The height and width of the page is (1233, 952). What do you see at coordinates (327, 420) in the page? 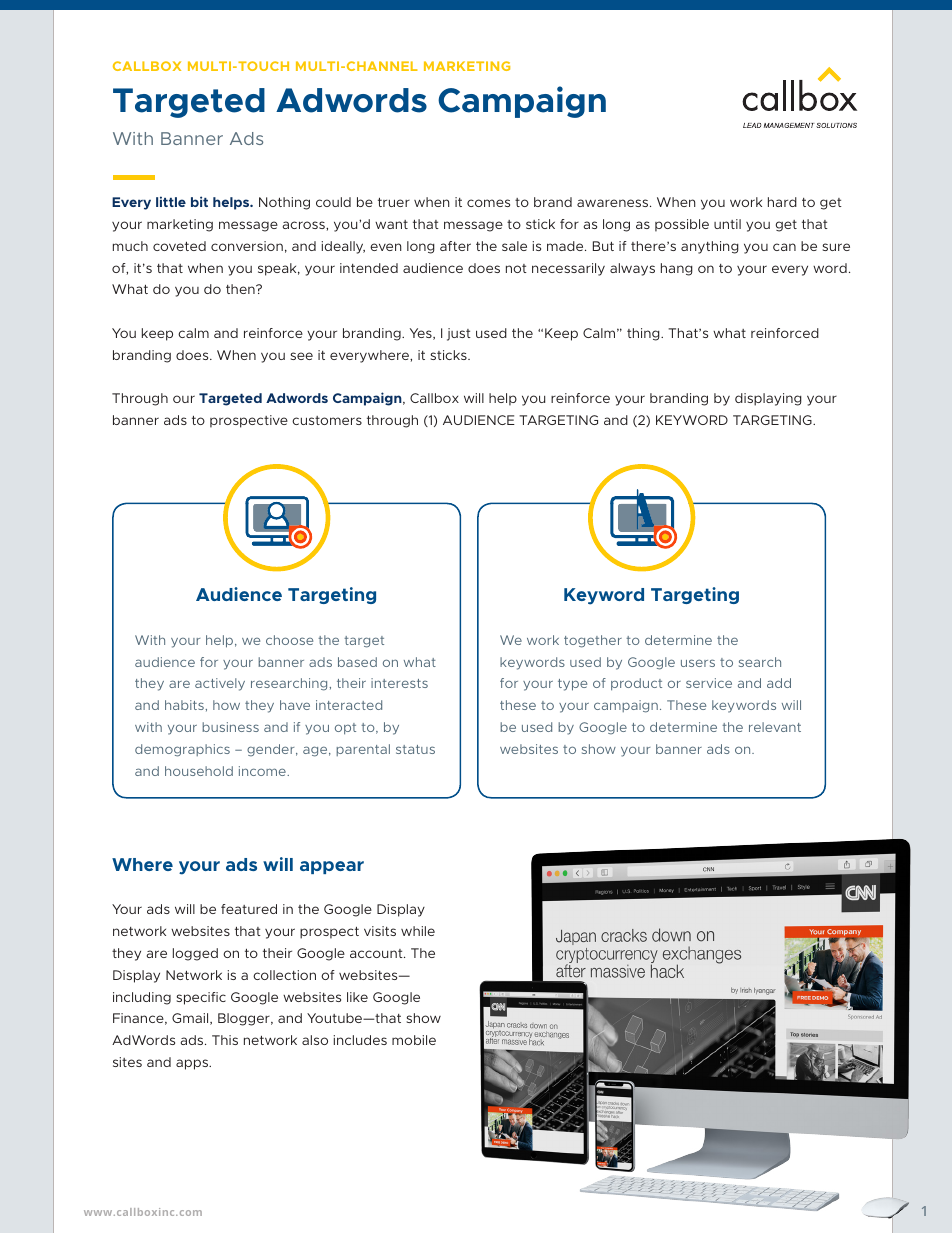
I see `customers` at bounding box center [327, 420].
